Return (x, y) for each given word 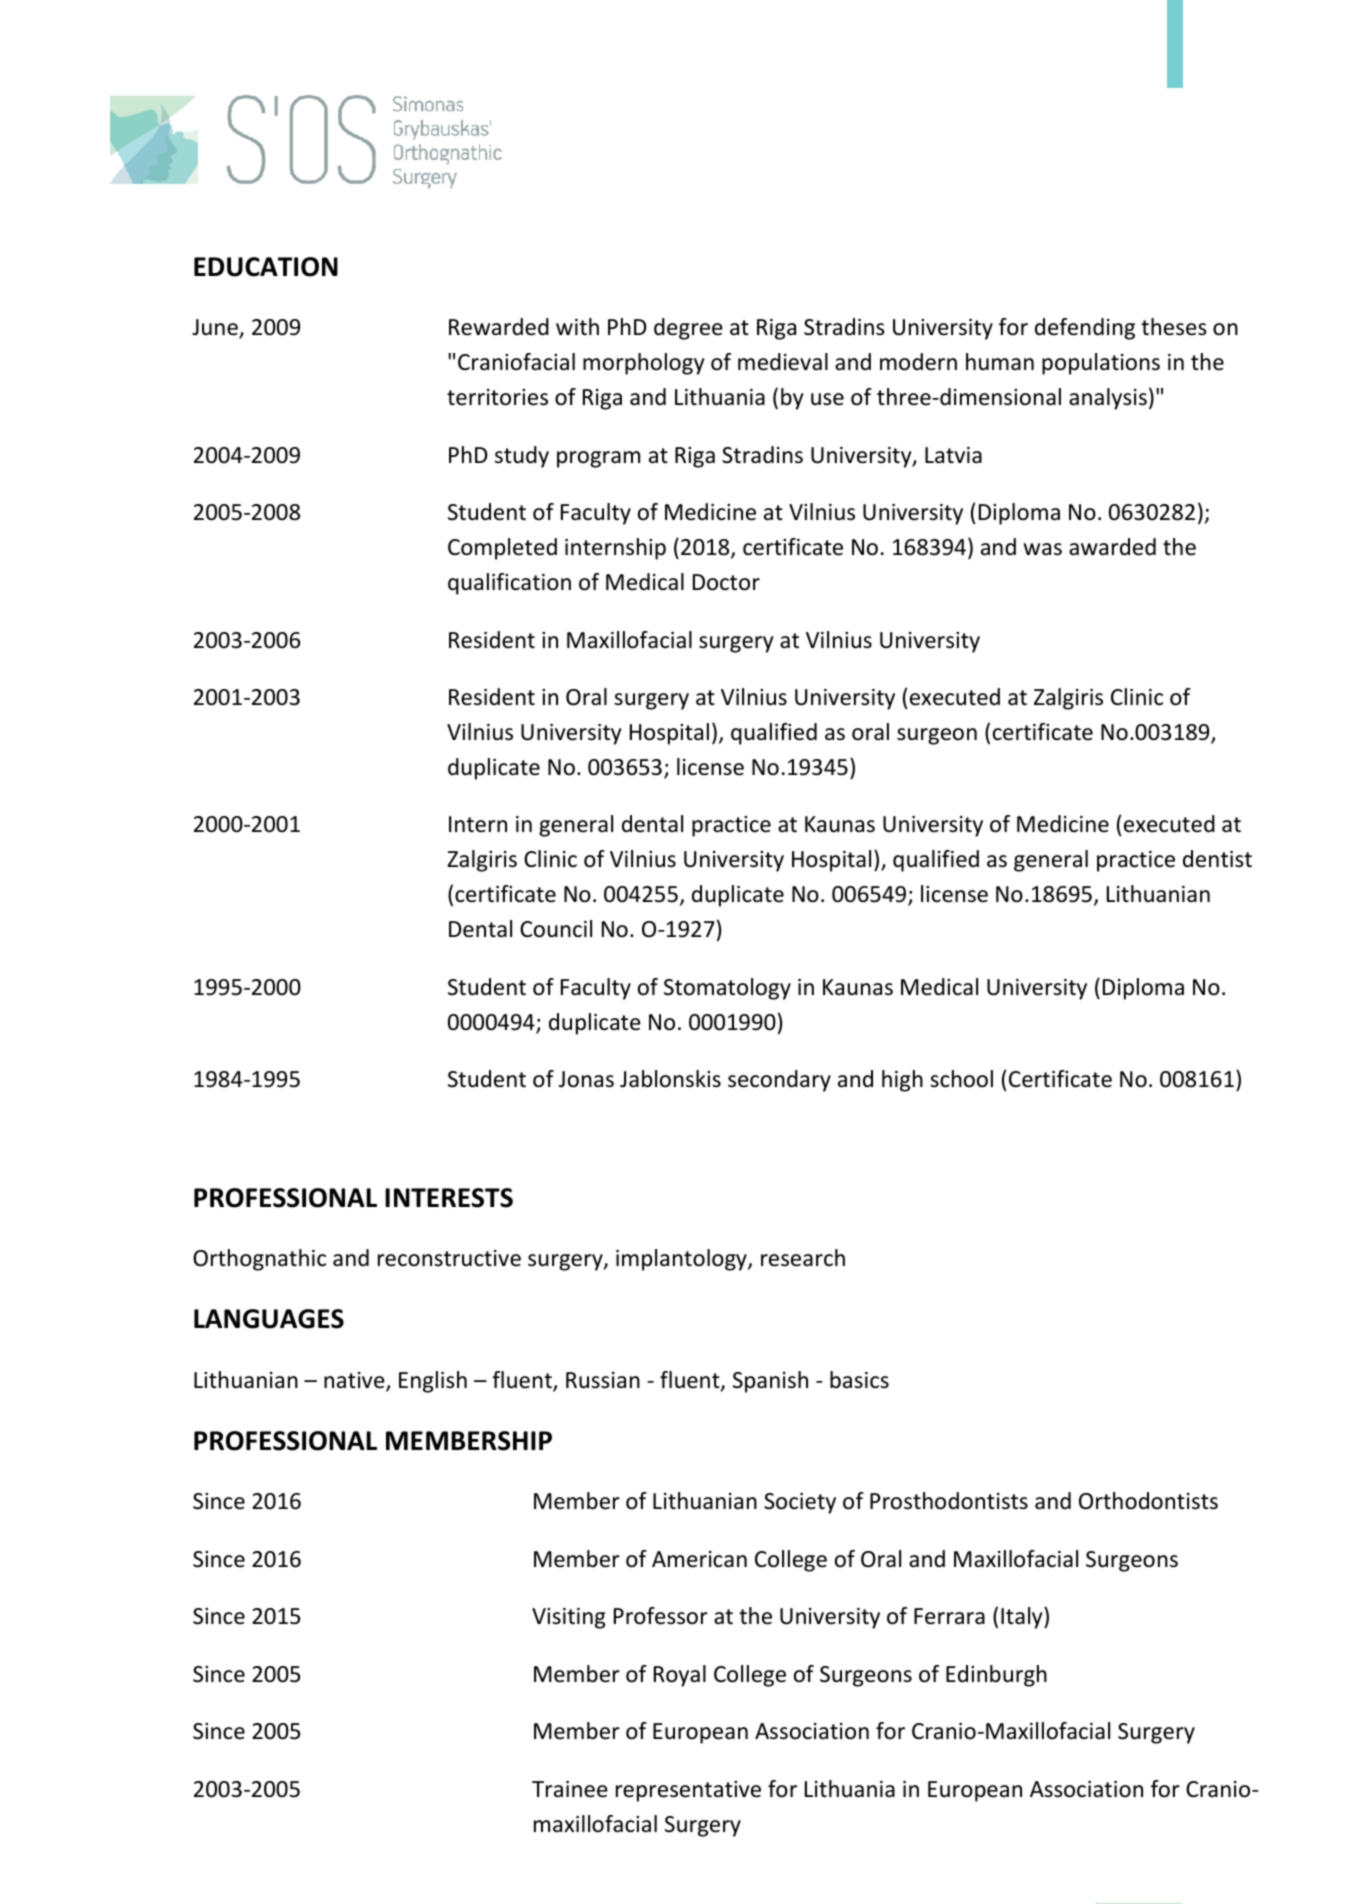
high (902, 1081)
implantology (682, 1260)
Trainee (570, 1789)
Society (800, 1503)
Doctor (726, 582)
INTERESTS (449, 1198)
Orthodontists (1148, 1501)
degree (688, 329)
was (1043, 549)
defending (1085, 329)
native (355, 1381)
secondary (779, 1081)
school (961, 1079)
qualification (509, 584)
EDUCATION (266, 267)
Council (556, 929)
